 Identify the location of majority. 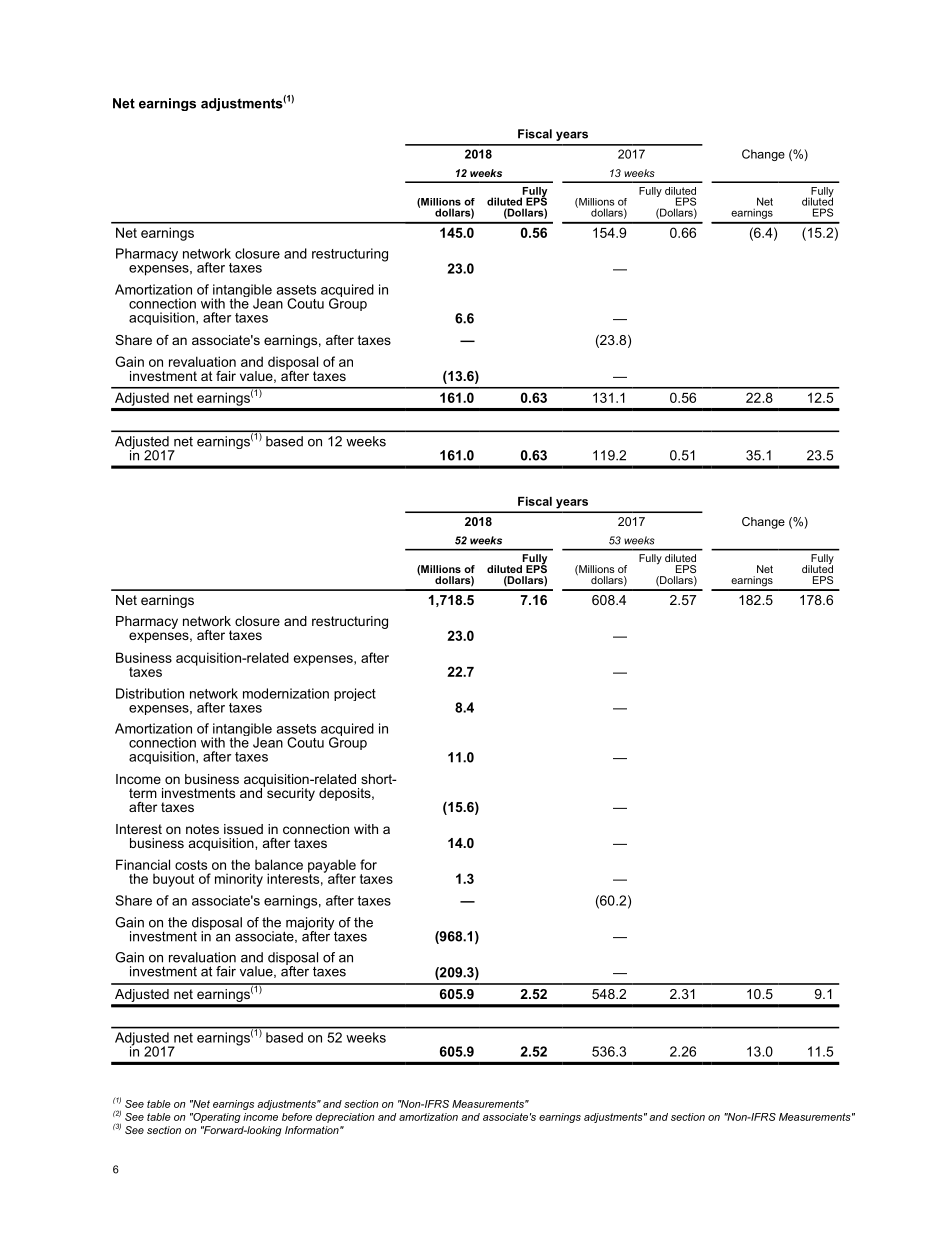
(310, 925).
